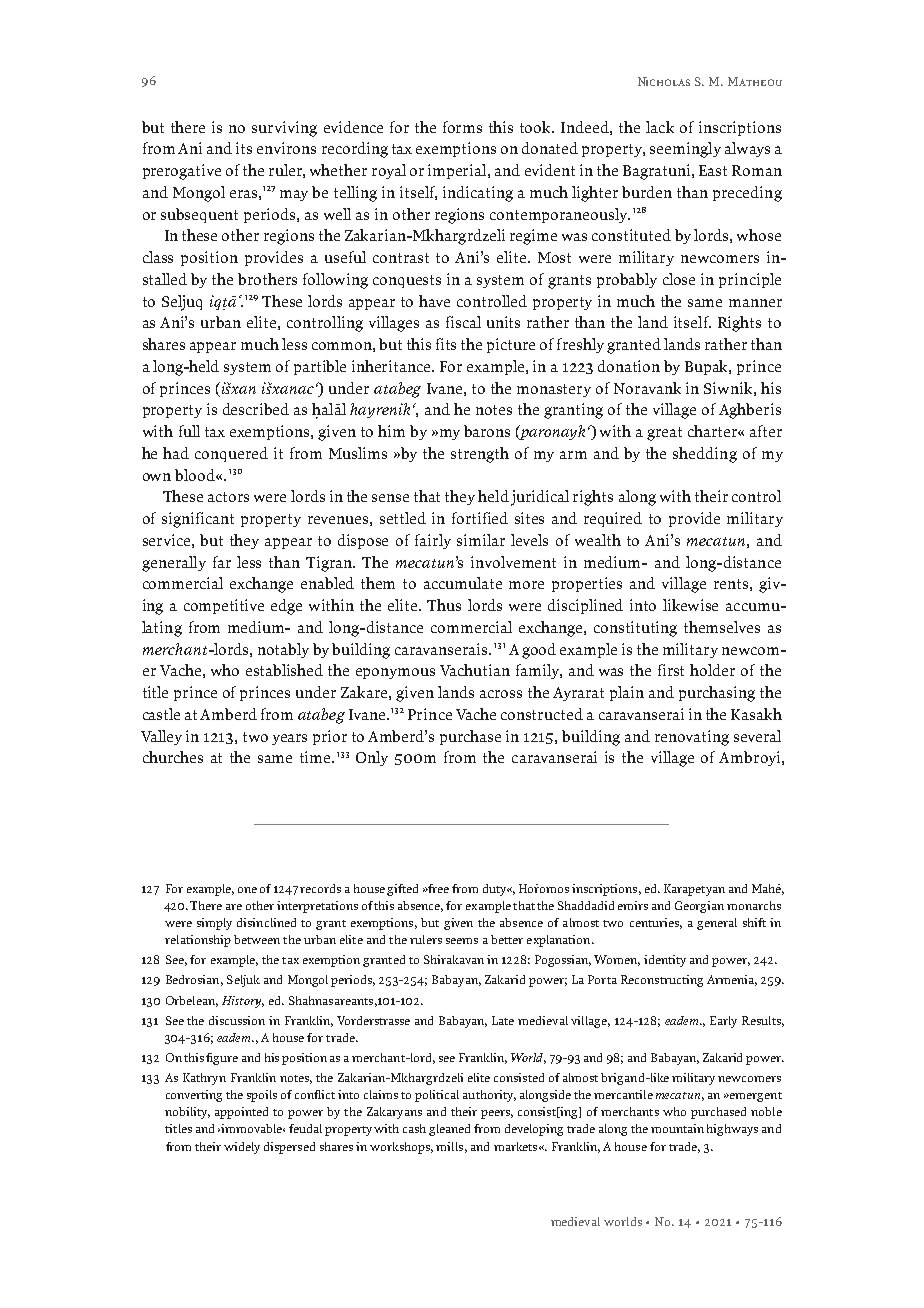 This page has width=924, height=1308. Describe the element at coordinates (247, 890) in the page. I see `one` at that location.
